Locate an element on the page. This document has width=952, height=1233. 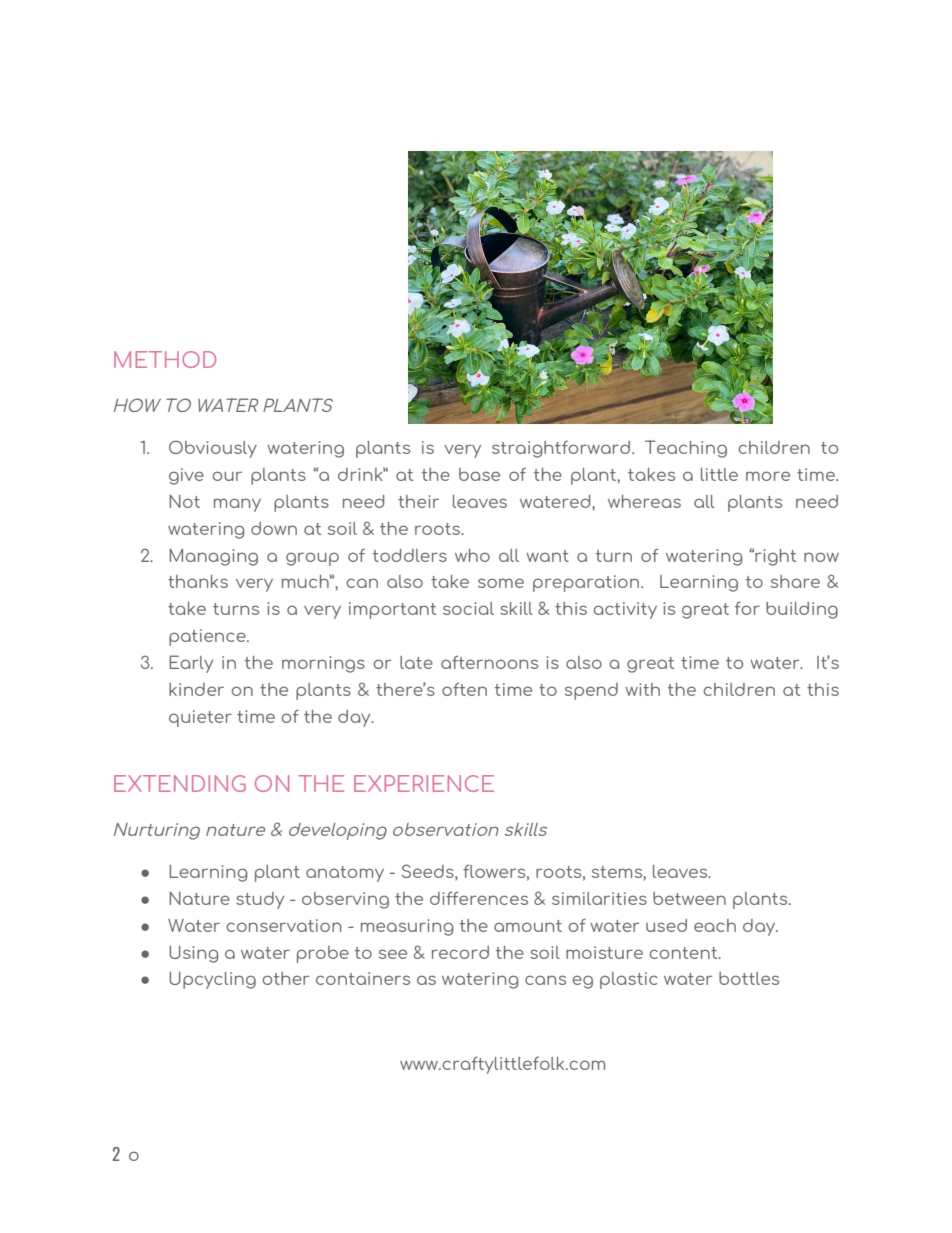
EXTENDING is located at coordinates (180, 783).
